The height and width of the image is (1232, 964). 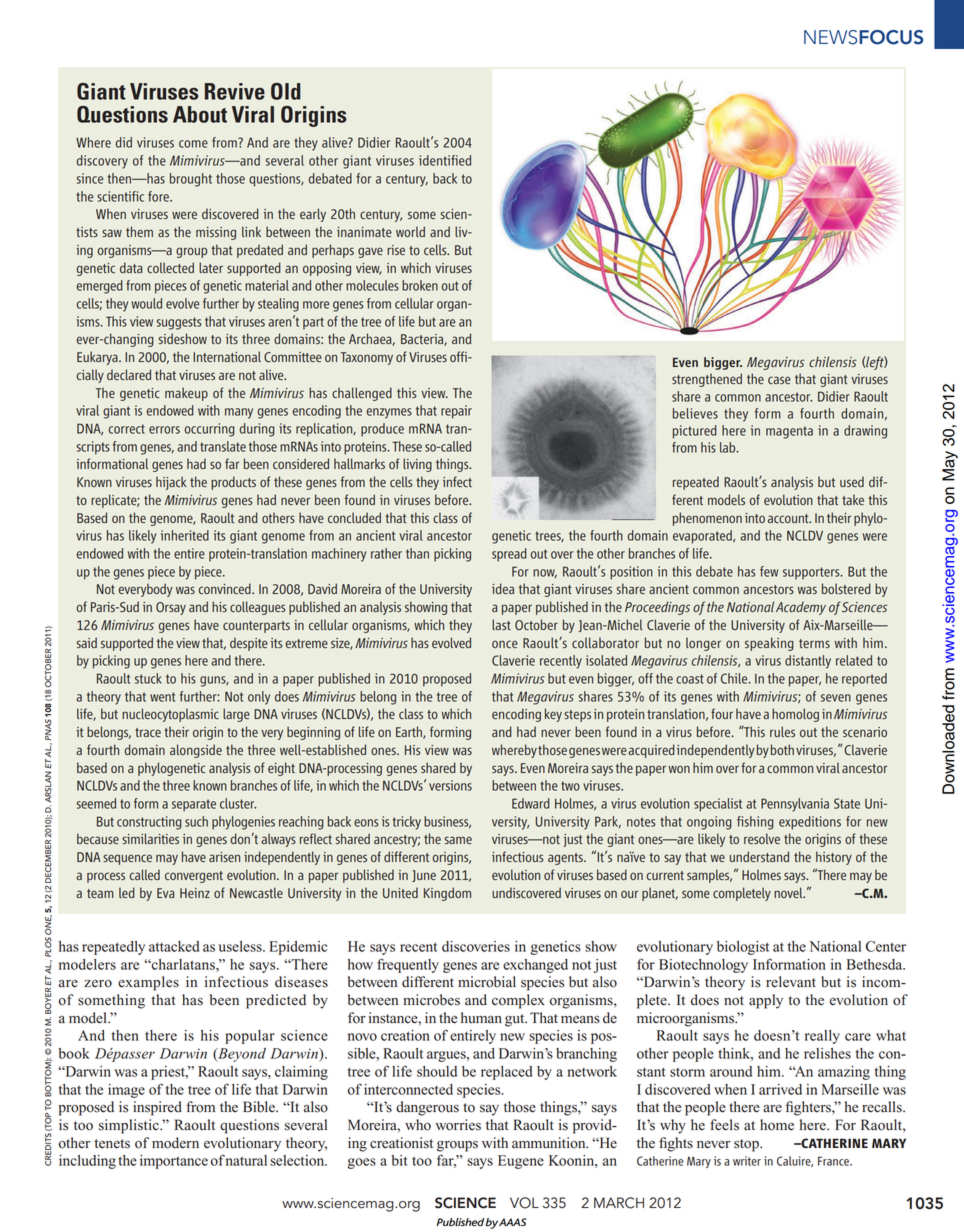 What do you see at coordinates (174, 1162) in the image?
I see `importance` at bounding box center [174, 1162].
